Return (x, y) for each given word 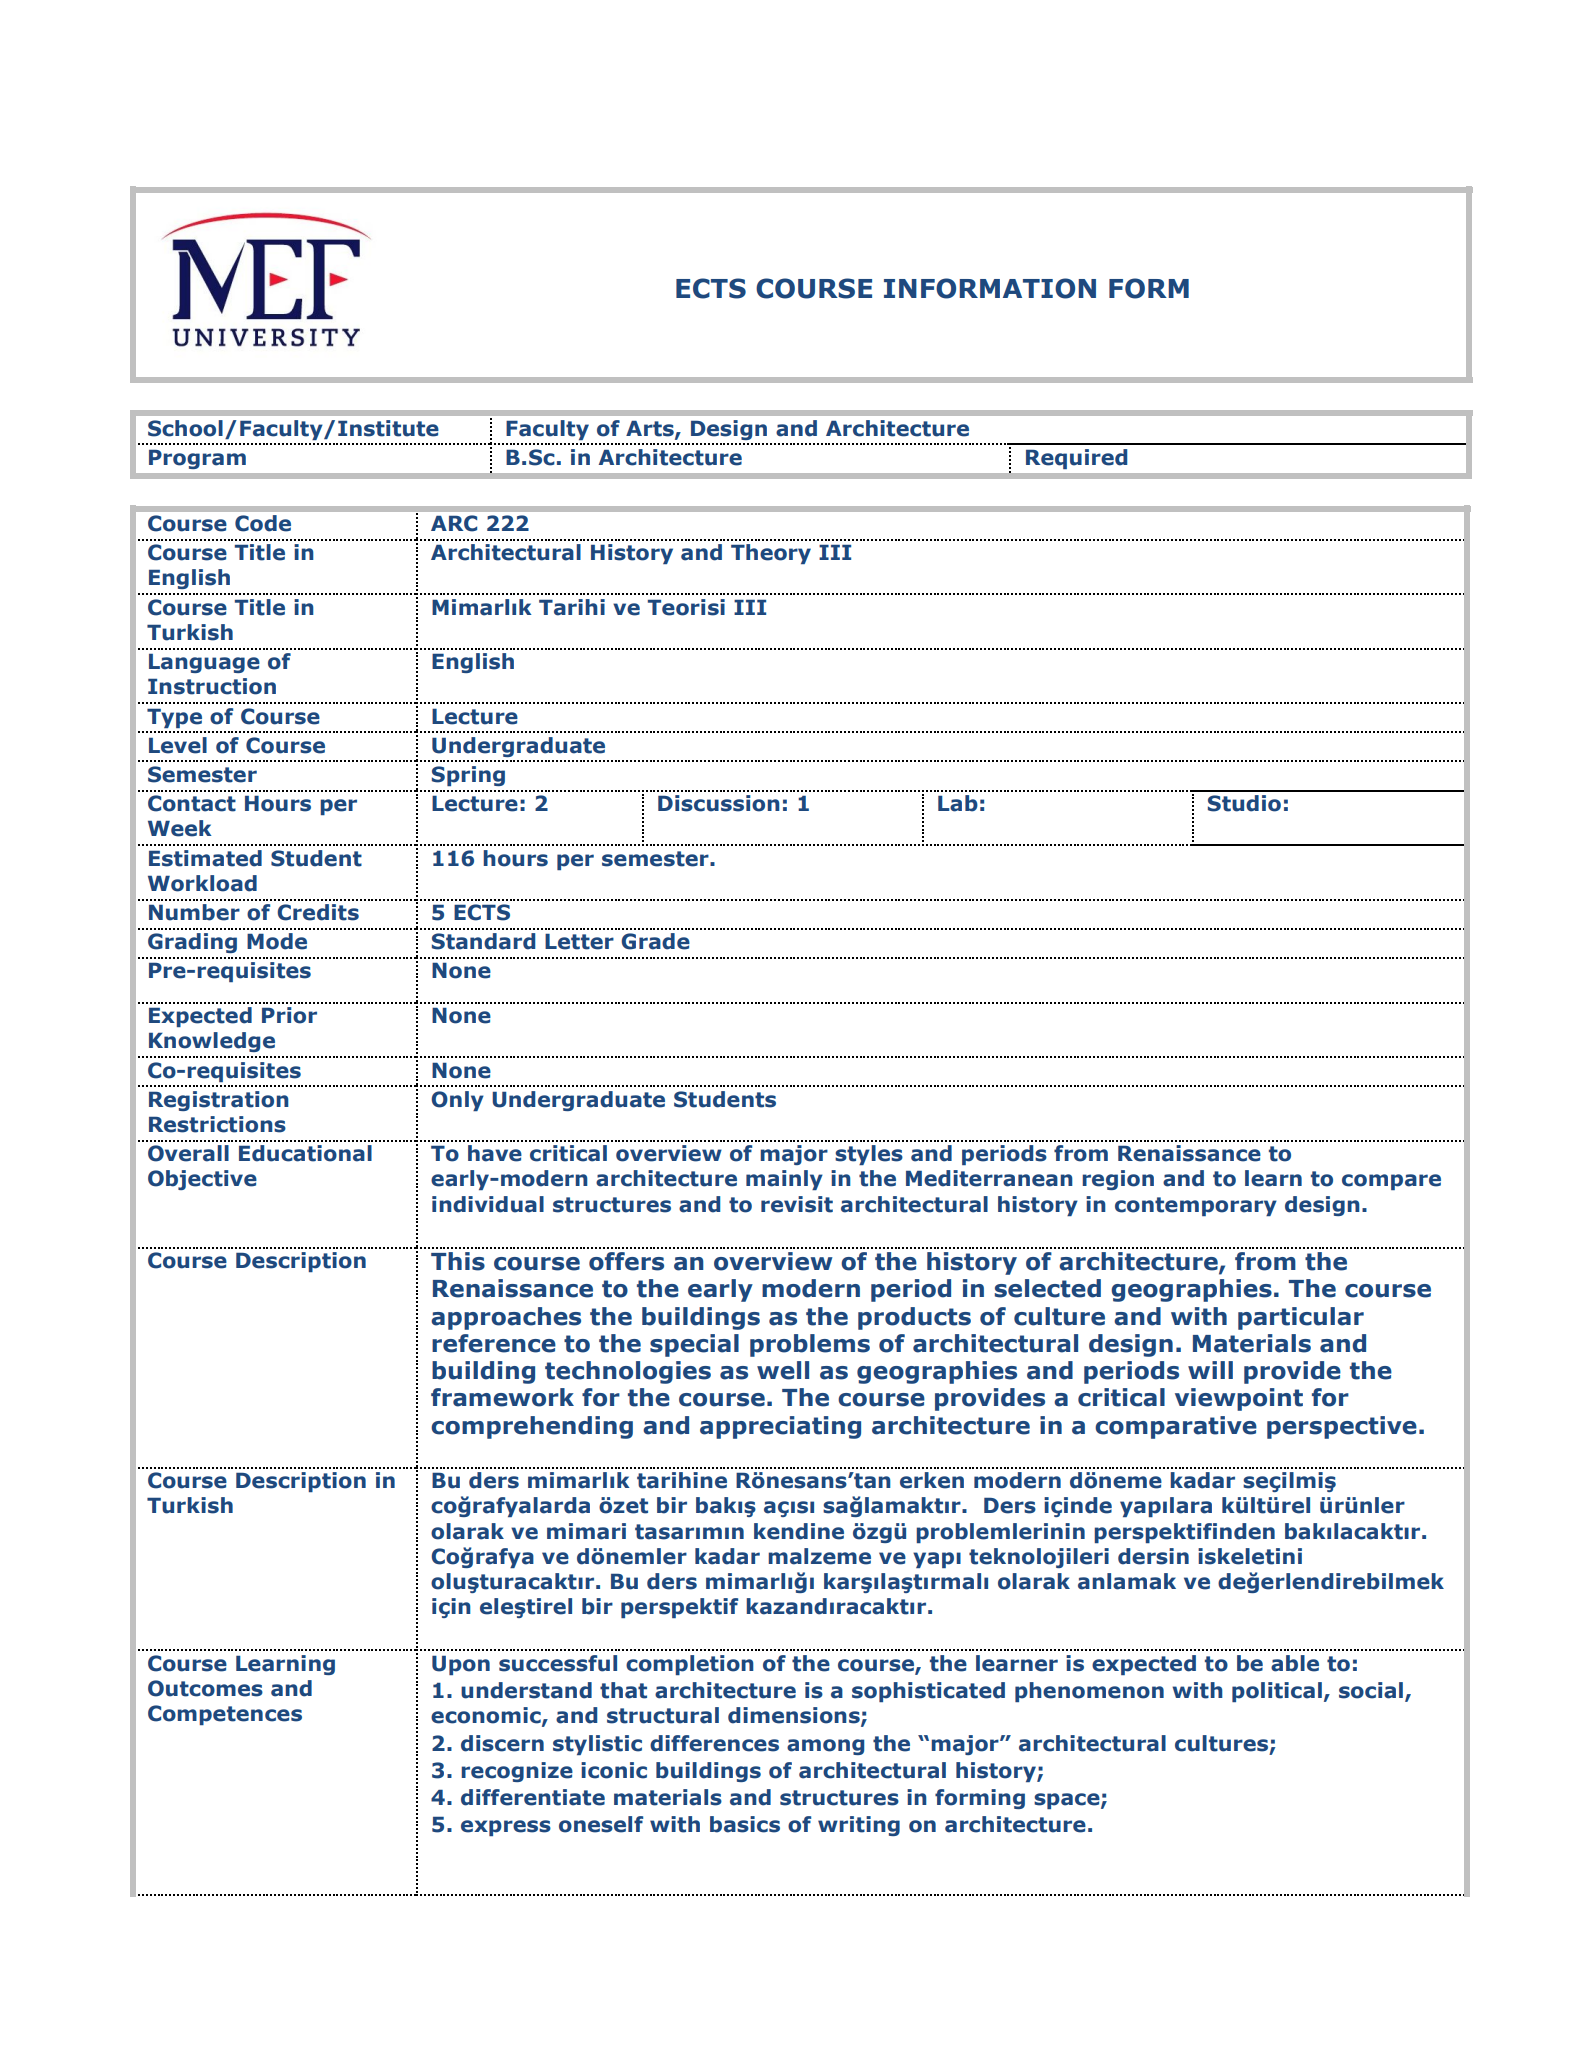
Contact (192, 803)
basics (745, 1824)
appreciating (780, 1427)
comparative (1176, 1427)
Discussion (719, 803)
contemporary (1196, 1206)
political (1277, 1692)
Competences (225, 1715)
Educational (305, 1153)
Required (1076, 459)
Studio (1244, 803)
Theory (771, 554)
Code (263, 523)
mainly (784, 1180)
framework (502, 1397)
